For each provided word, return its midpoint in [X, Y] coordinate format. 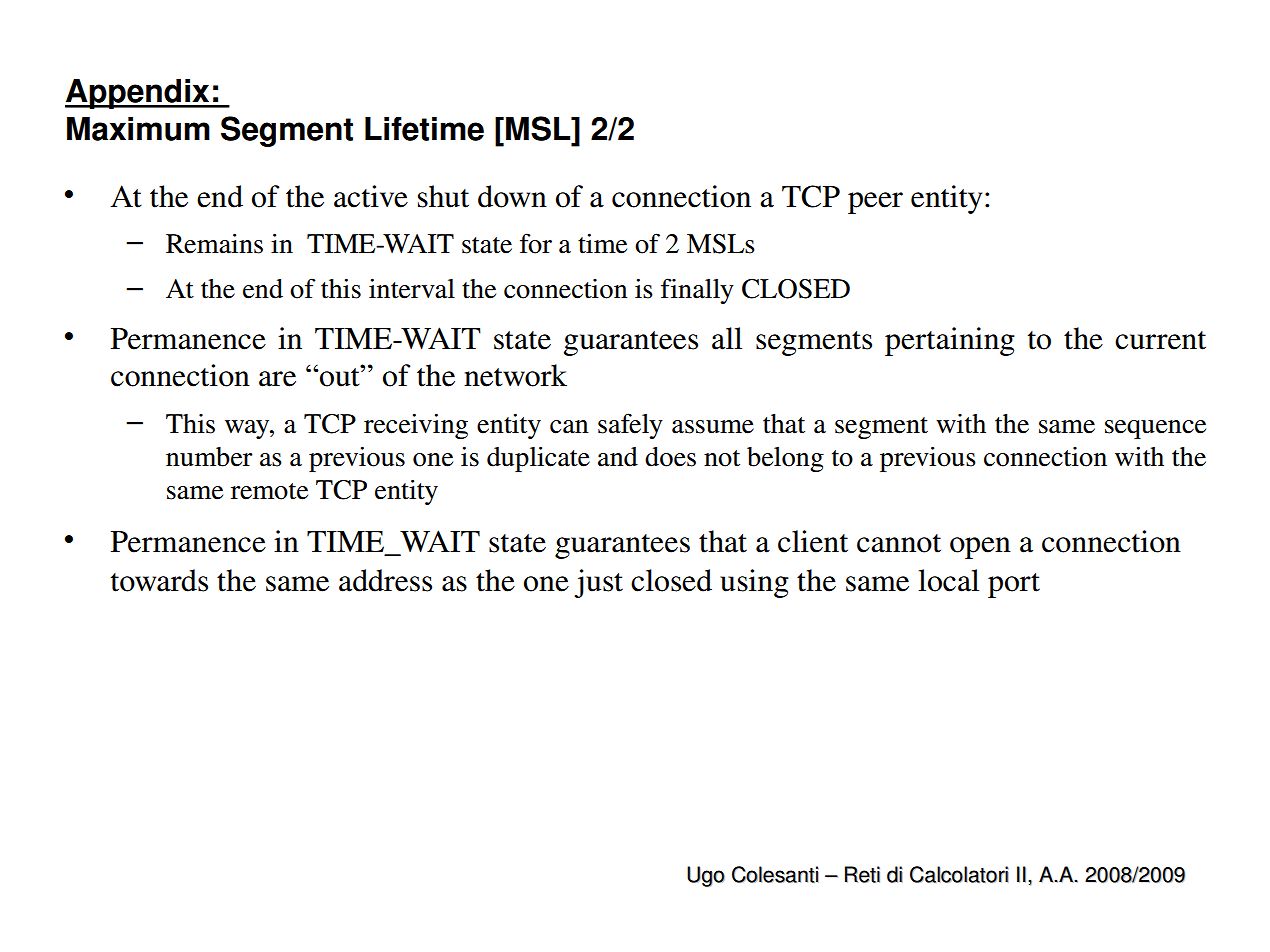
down [512, 196]
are [277, 379]
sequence [1155, 429]
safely [630, 426]
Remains [214, 243]
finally [697, 291]
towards [159, 580]
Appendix [138, 94]
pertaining [950, 341]
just [598, 583]
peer [875, 203]
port [1014, 585]
